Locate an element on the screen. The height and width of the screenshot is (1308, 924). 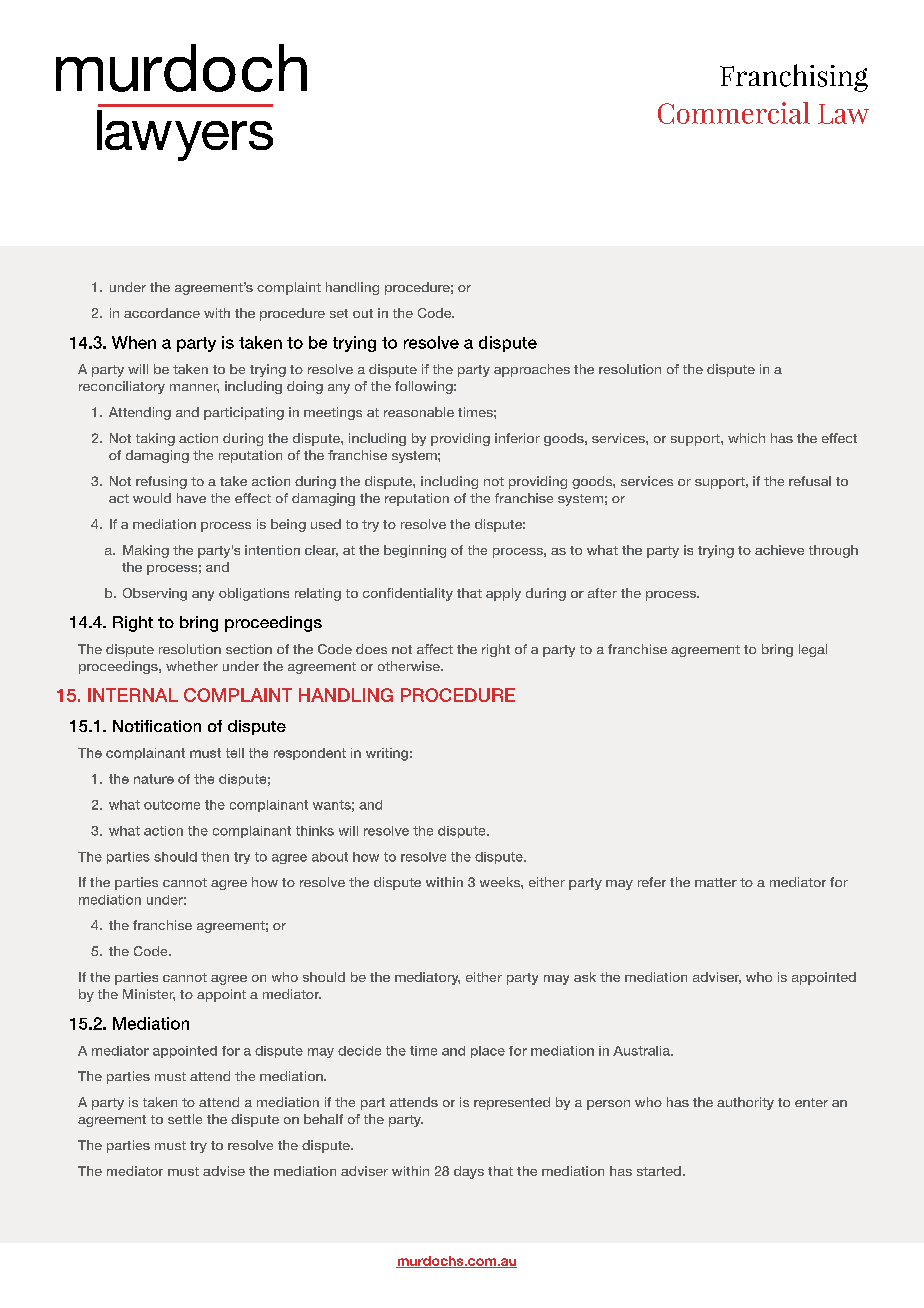
section is located at coordinates (249, 649).
